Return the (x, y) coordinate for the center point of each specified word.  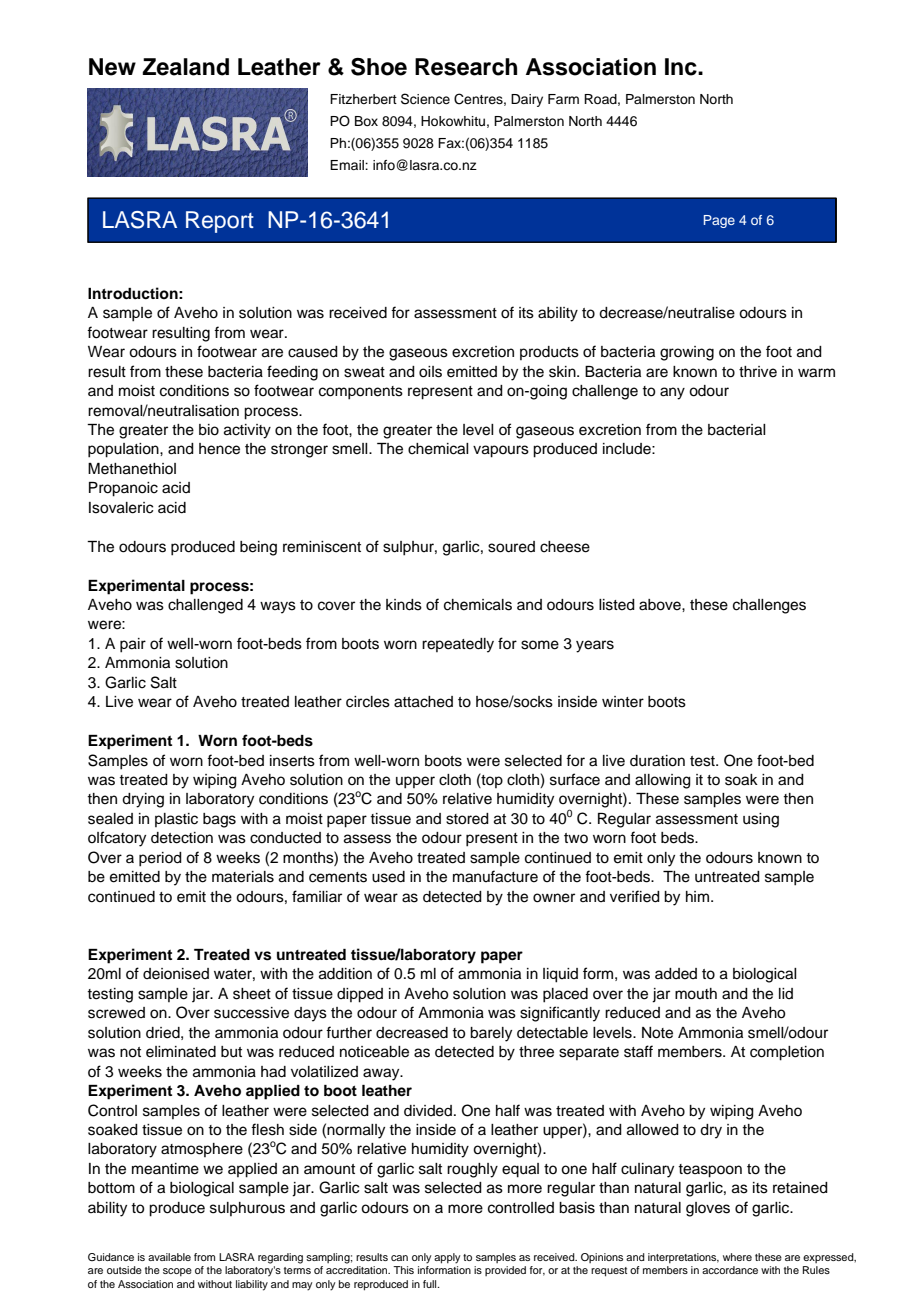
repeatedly (458, 645)
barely (491, 1034)
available (169, 1257)
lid (786, 993)
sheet (252, 994)
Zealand (185, 67)
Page (719, 221)
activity (247, 431)
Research (466, 67)
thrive (758, 372)
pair (133, 645)
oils (430, 372)
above (661, 605)
